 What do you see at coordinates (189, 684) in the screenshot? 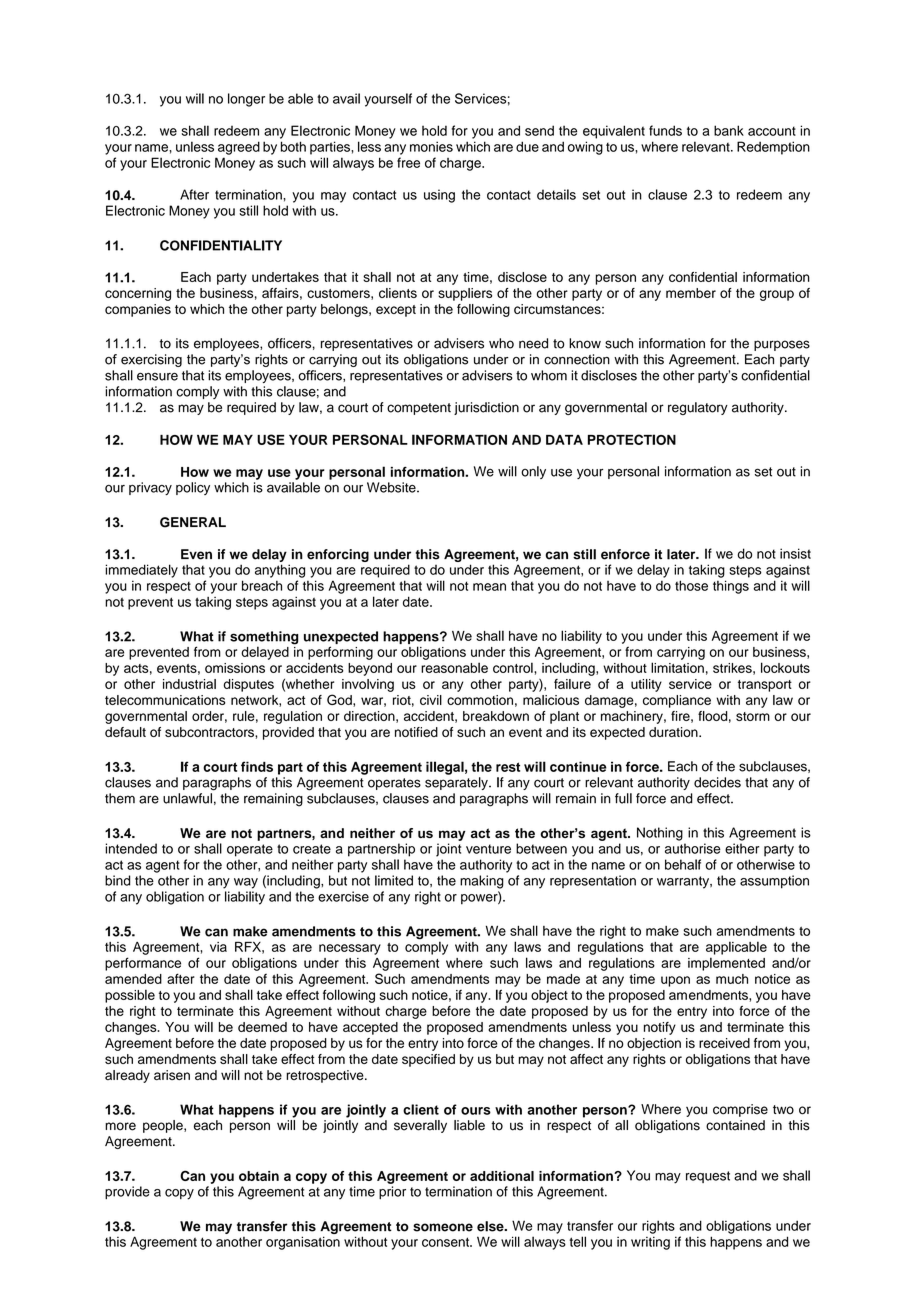
I see `industrial` at bounding box center [189, 684].
